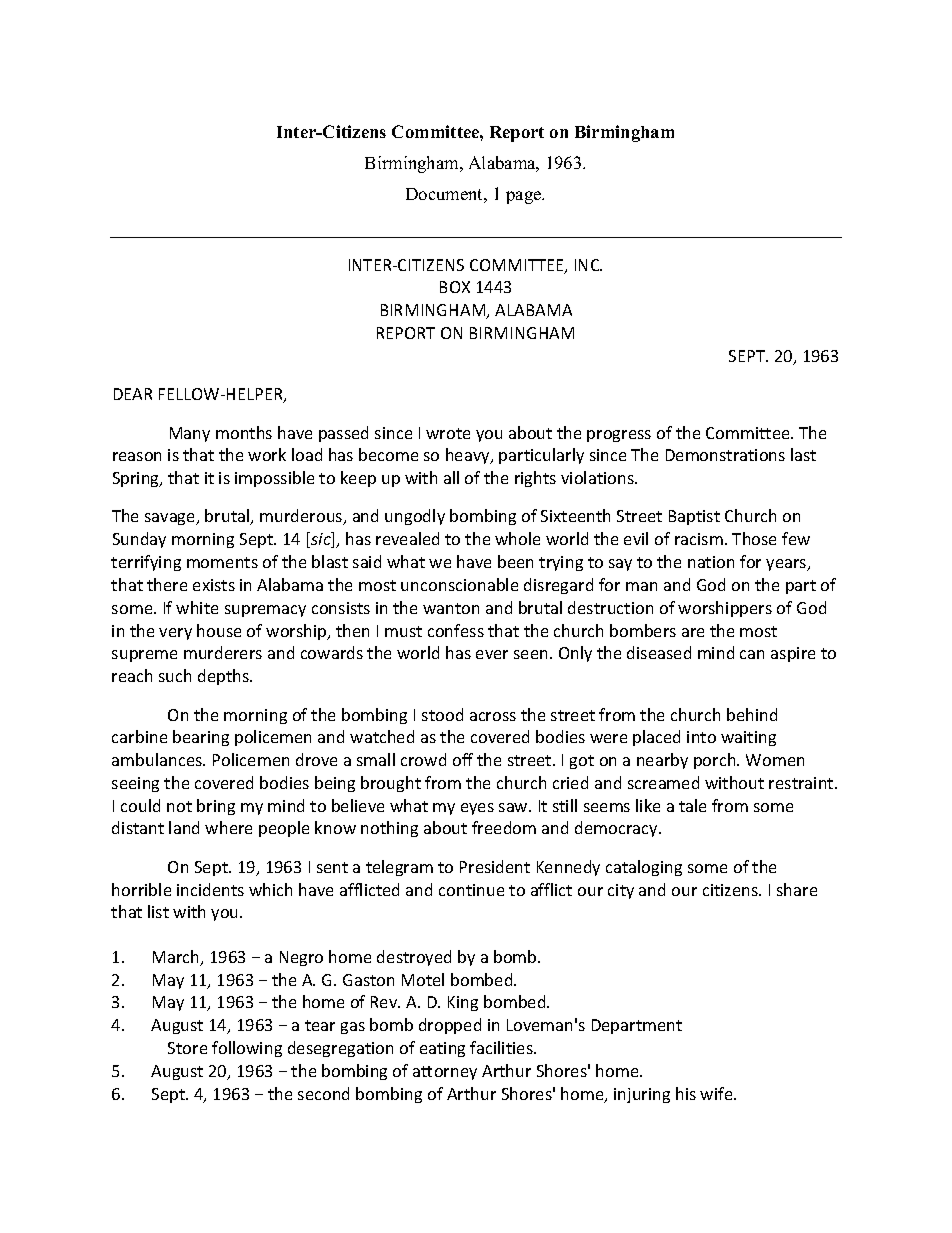  Describe the element at coordinates (495, 866) in the page. I see `President` at that location.
